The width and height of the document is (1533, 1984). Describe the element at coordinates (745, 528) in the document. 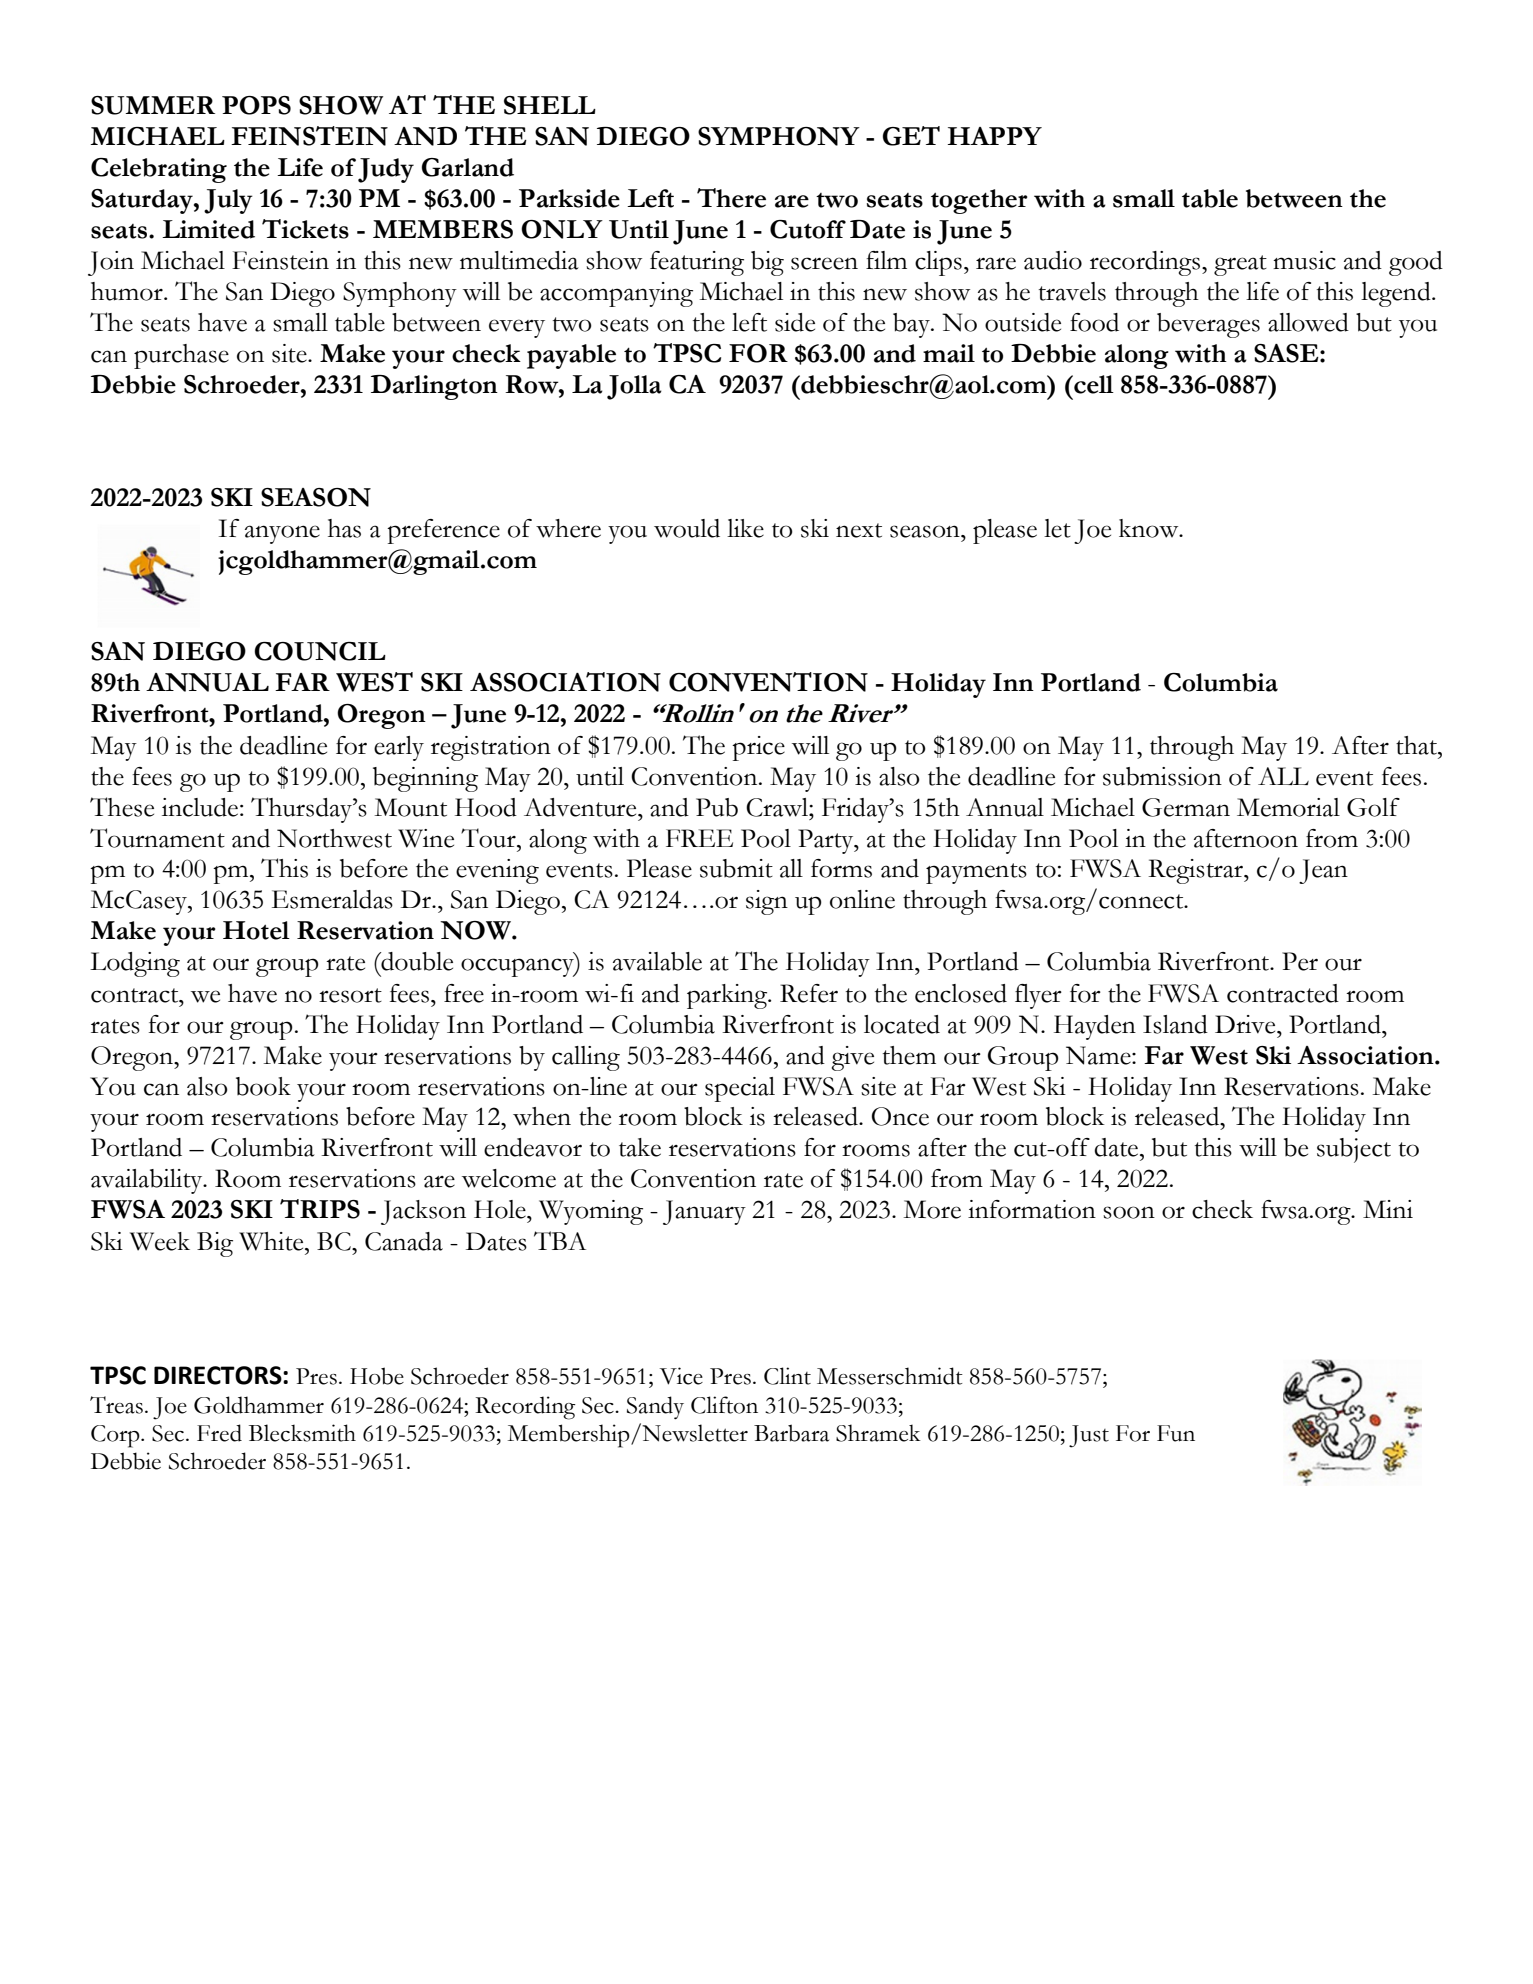

I see `like` at that location.
